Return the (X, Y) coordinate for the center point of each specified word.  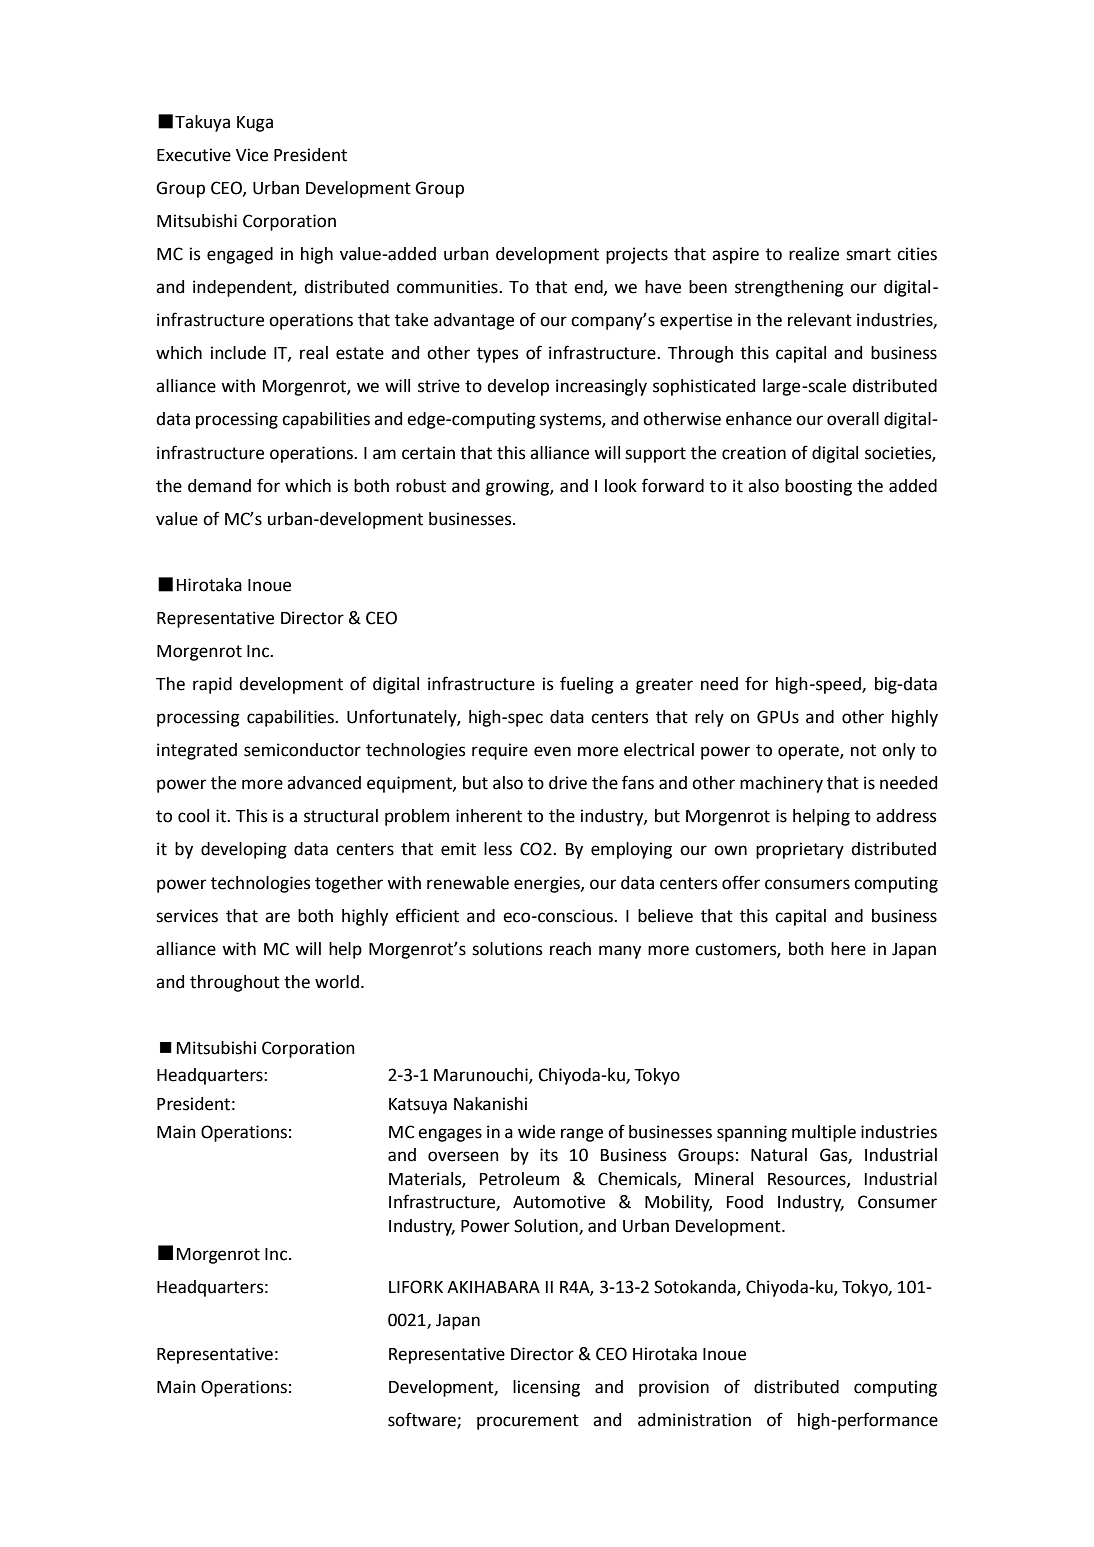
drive (568, 783)
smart (868, 254)
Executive (194, 155)
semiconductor (302, 750)
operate (809, 752)
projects (637, 255)
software (423, 1420)
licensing (546, 1388)
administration (694, 1420)
